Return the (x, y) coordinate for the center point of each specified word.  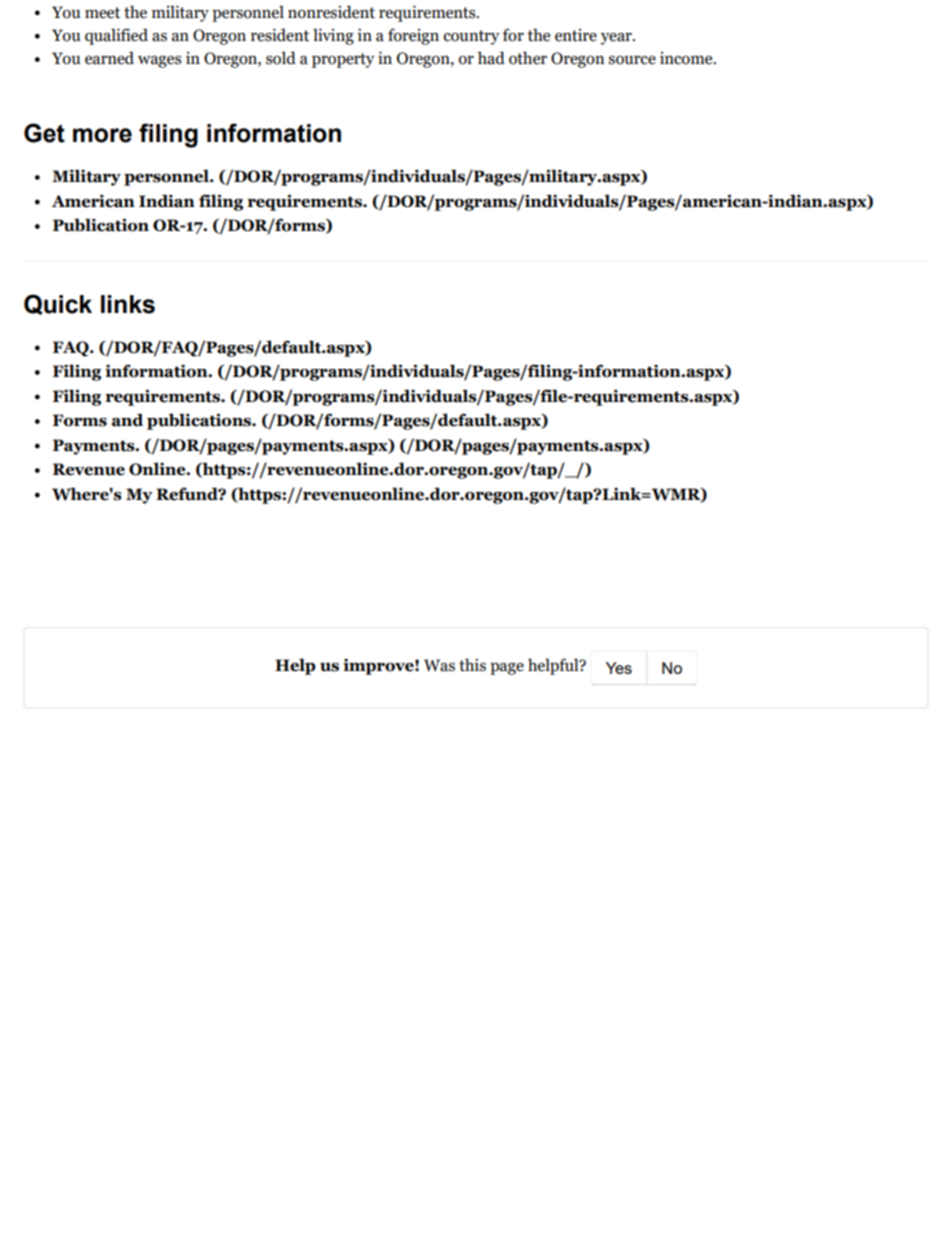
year (617, 39)
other (528, 58)
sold (281, 58)
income (687, 58)
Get (44, 133)
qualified (116, 36)
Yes (619, 668)
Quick (58, 304)
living (333, 36)
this (472, 665)
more (102, 135)
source (632, 60)
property (343, 60)
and (127, 420)
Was (439, 665)
